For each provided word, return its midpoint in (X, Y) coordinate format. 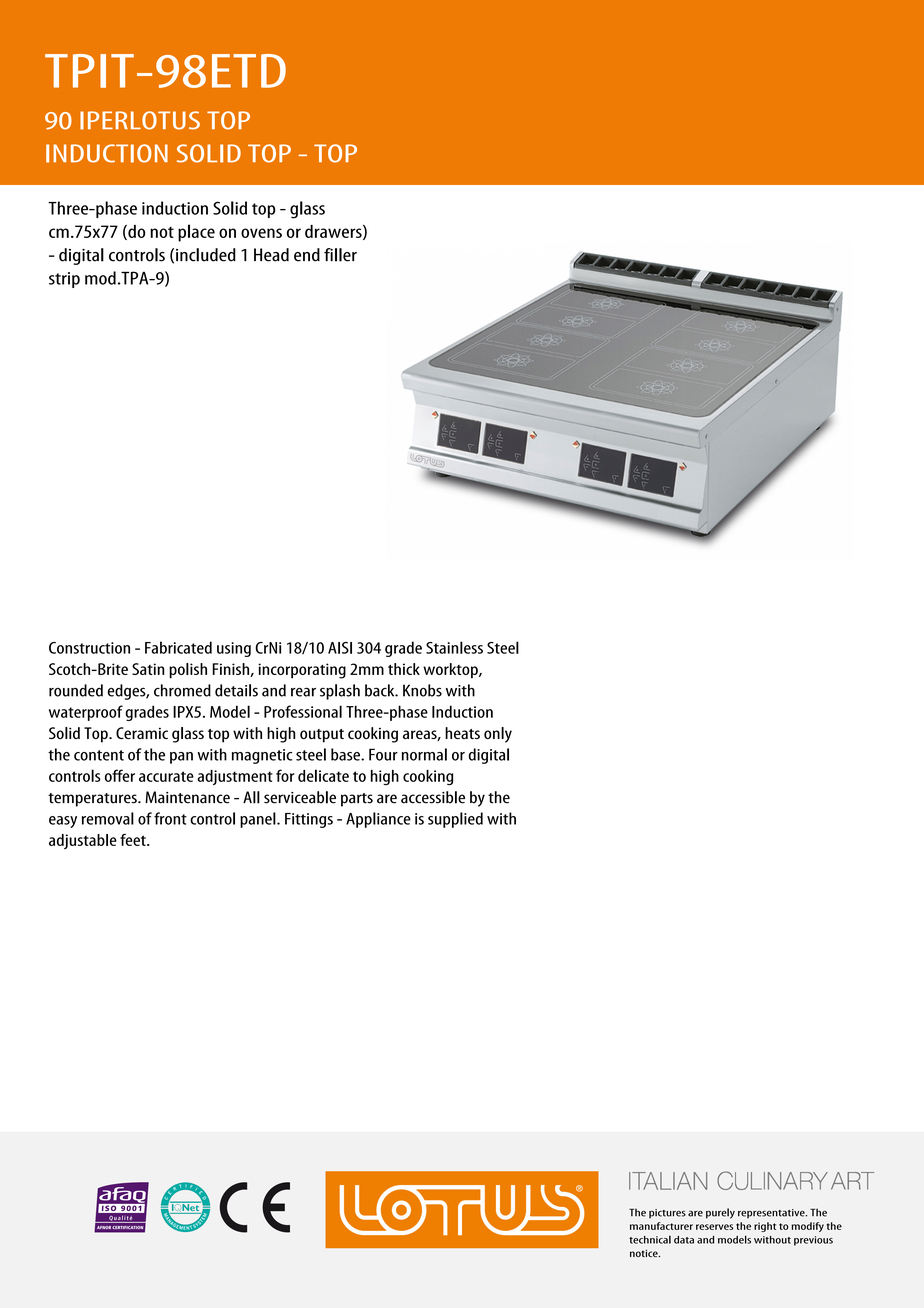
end (307, 255)
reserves (714, 1227)
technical (650, 1239)
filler (340, 255)
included (206, 255)
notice (645, 1253)
